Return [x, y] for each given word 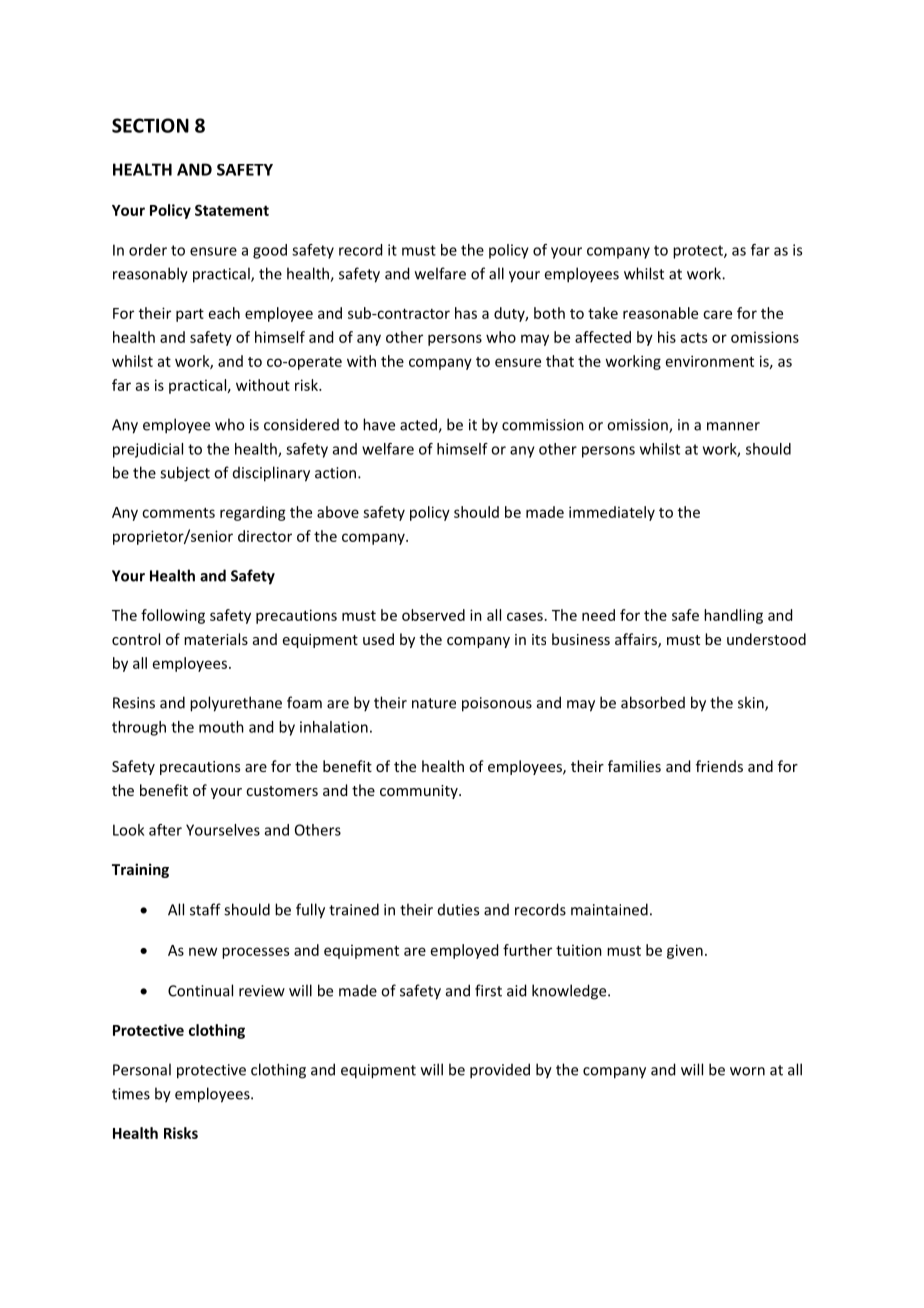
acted [419, 425]
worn [747, 1071]
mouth [221, 727]
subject [185, 474]
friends [719, 766]
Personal [142, 1069]
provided [500, 1071]
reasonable [660, 313]
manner [733, 426]
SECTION [150, 125]
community [420, 792]
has [466, 313]
